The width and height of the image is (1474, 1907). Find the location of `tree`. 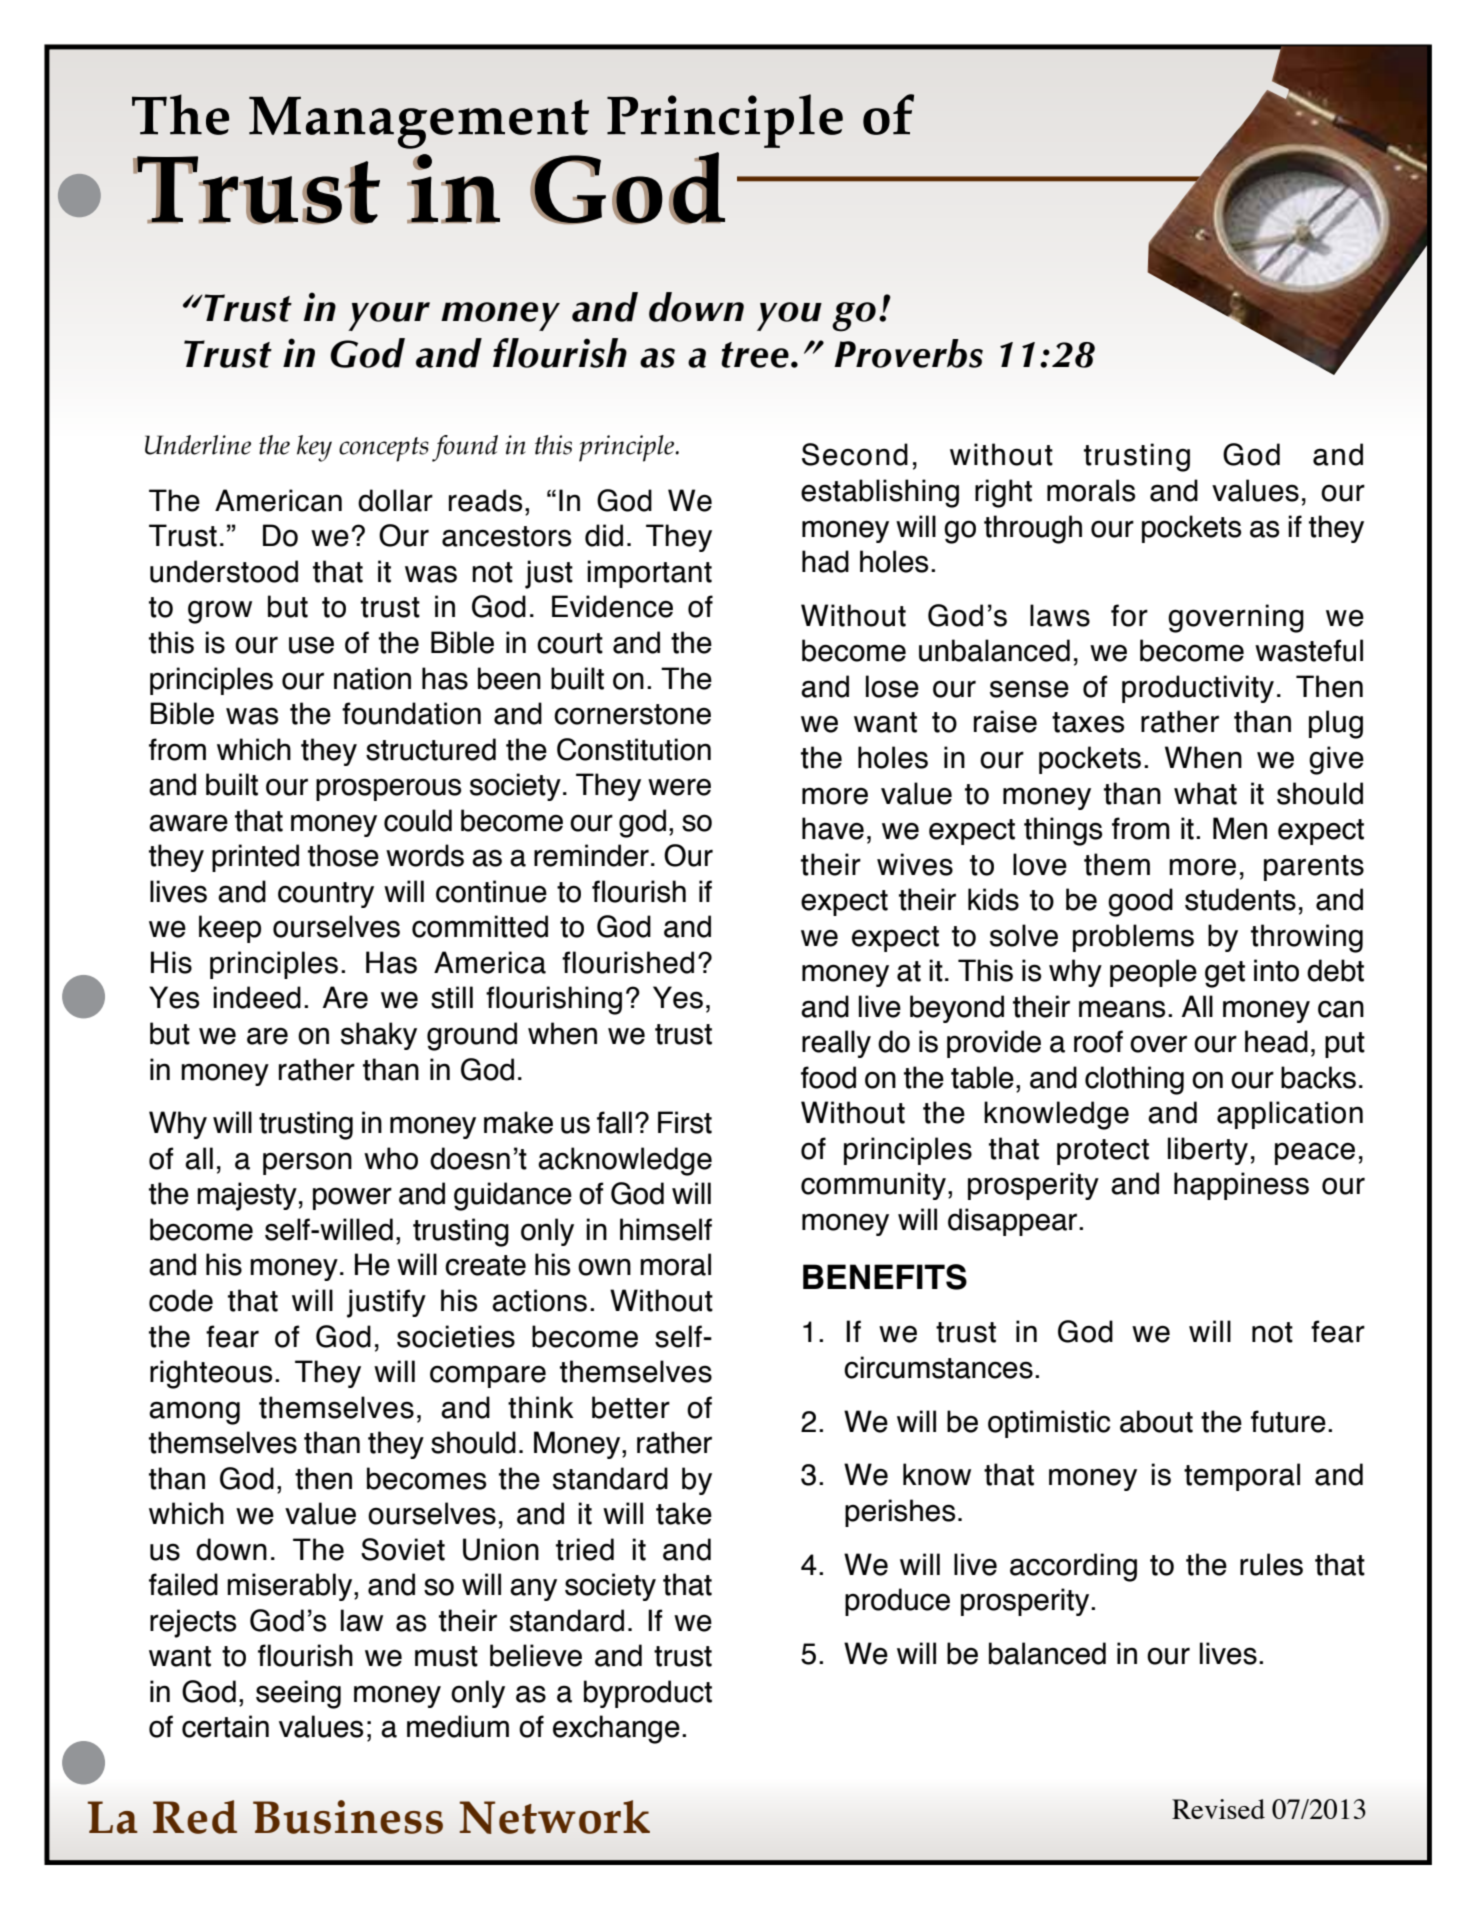

tree is located at coordinates (755, 355).
